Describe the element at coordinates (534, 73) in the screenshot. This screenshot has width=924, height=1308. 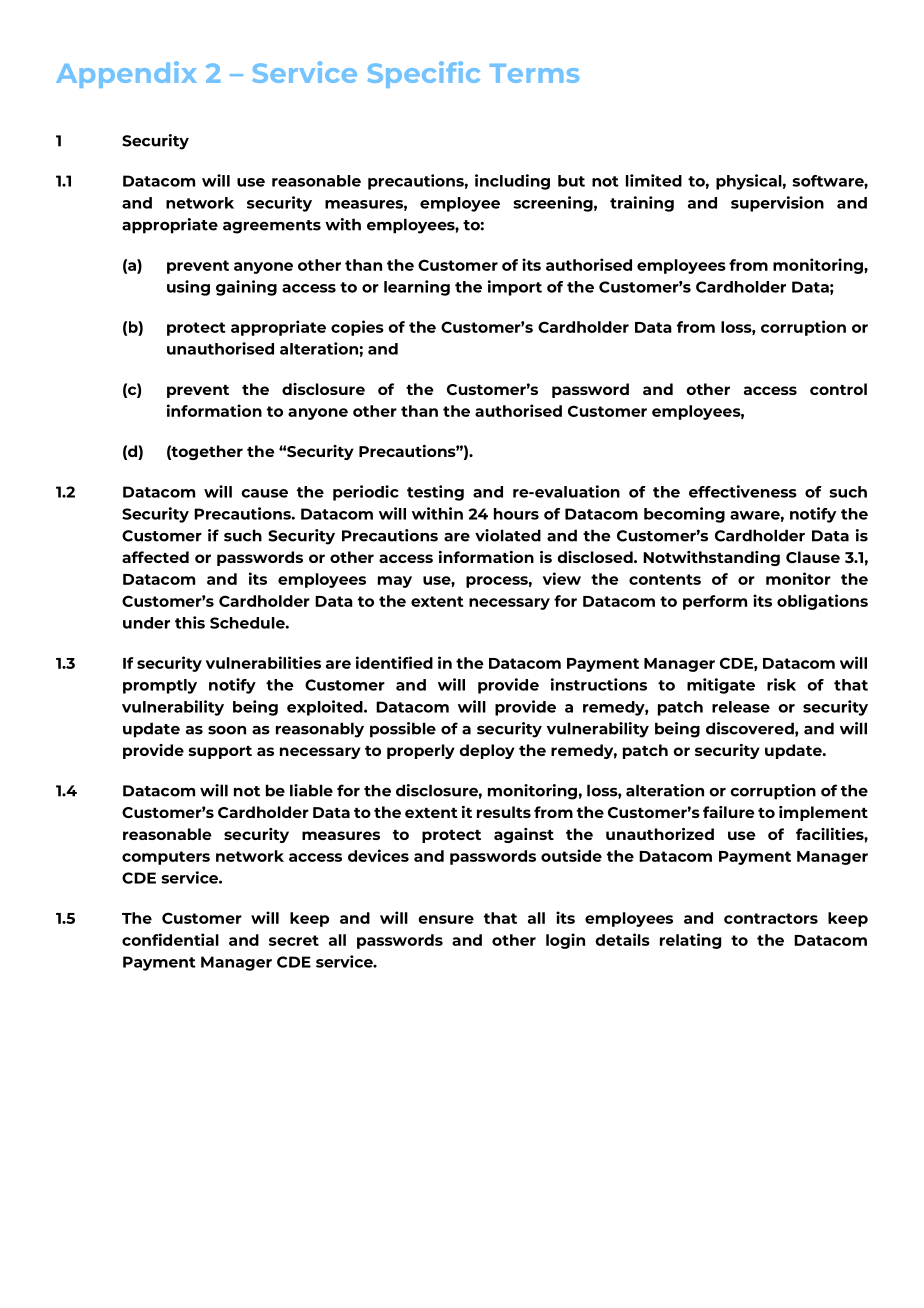
I see `Terms` at that location.
